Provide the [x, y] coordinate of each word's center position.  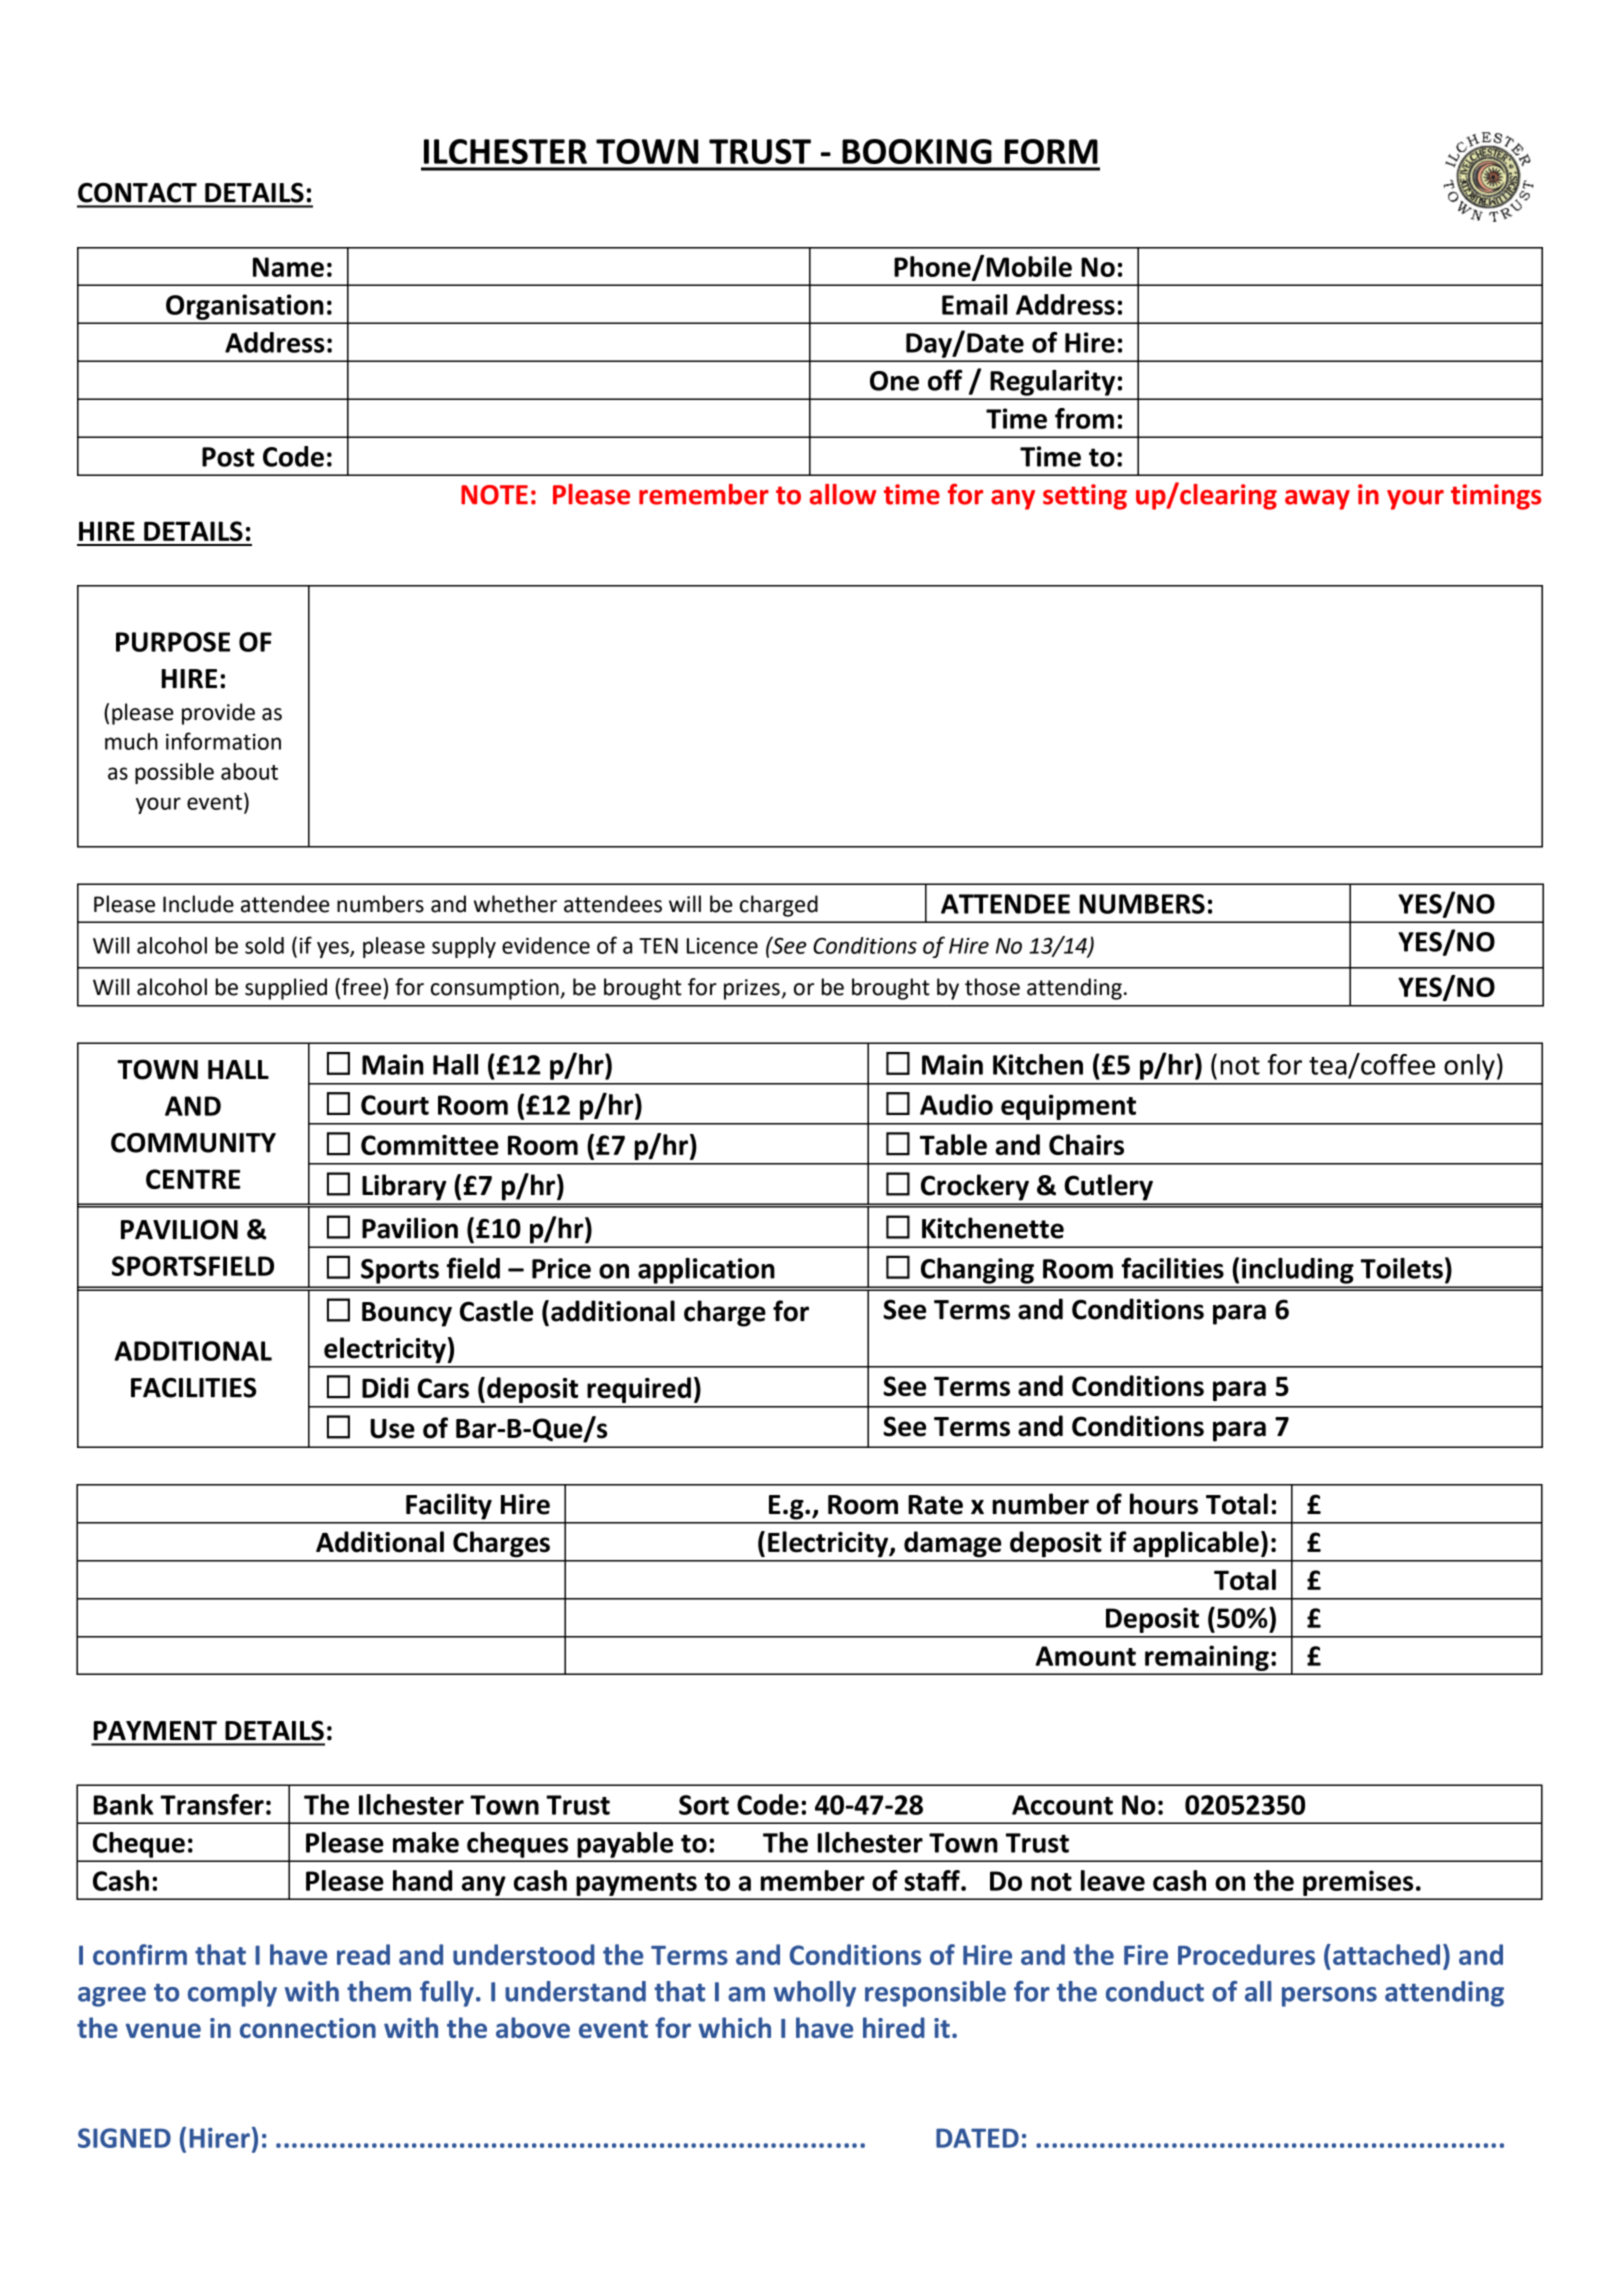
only [1469, 1067]
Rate [935, 1505]
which [734, 2027]
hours [1164, 1504]
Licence [722, 946]
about [249, 771]
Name [288, 267]
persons [1329, 1997]
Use [392, 1429]
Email [974, 304]
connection [308, 2028]
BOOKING [917, 151]
